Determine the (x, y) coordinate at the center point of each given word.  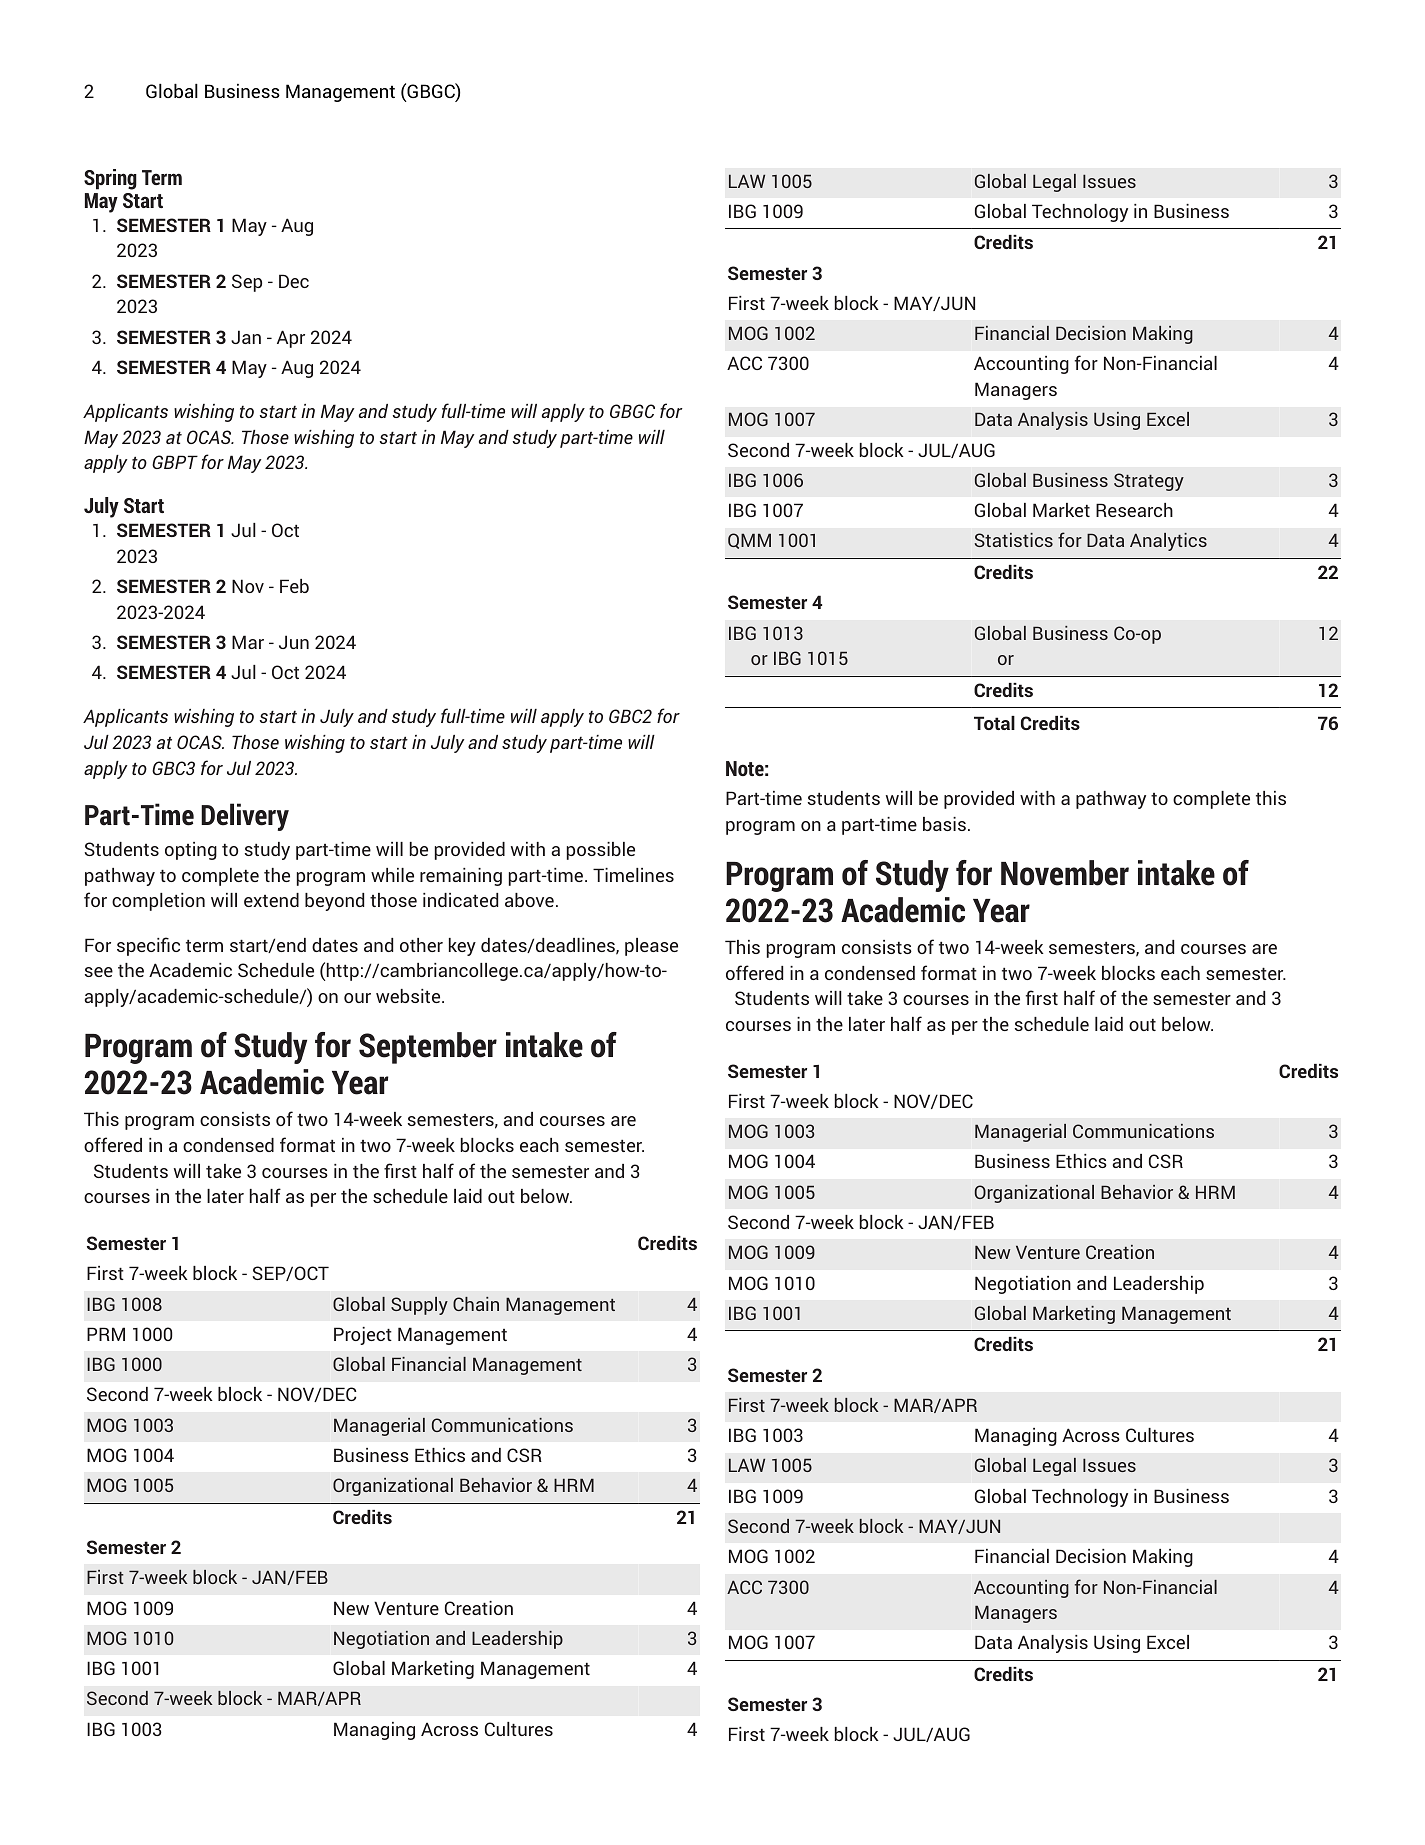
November (1065, 873)
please (651, 947)
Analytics (1168, 542)
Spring (110, 179)
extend (271, 900)
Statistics (1014, 540)
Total (994, 723)
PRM (106, 1334)
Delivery (245, 817)
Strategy (1149, 482)
